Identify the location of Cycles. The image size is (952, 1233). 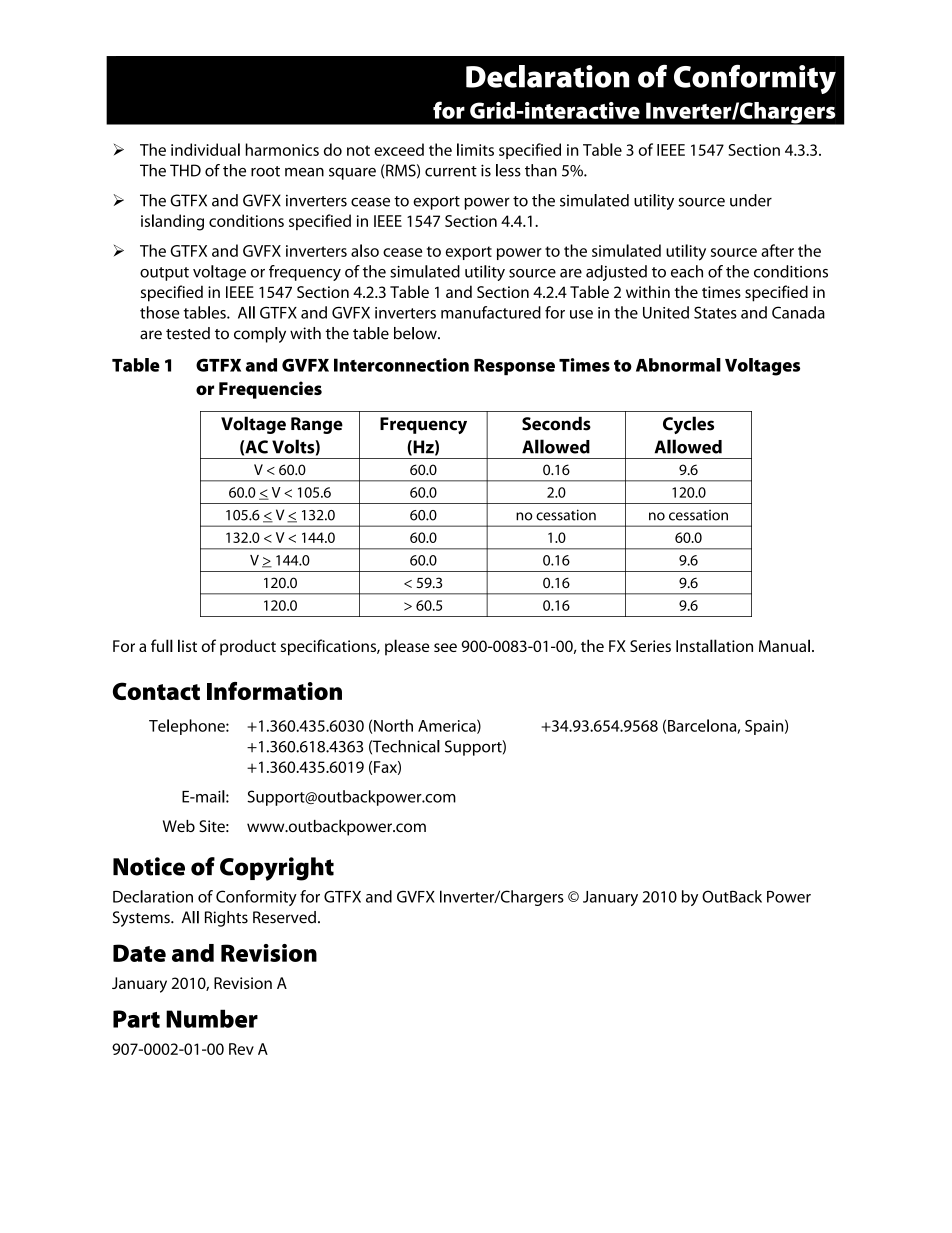
(688, 425).
